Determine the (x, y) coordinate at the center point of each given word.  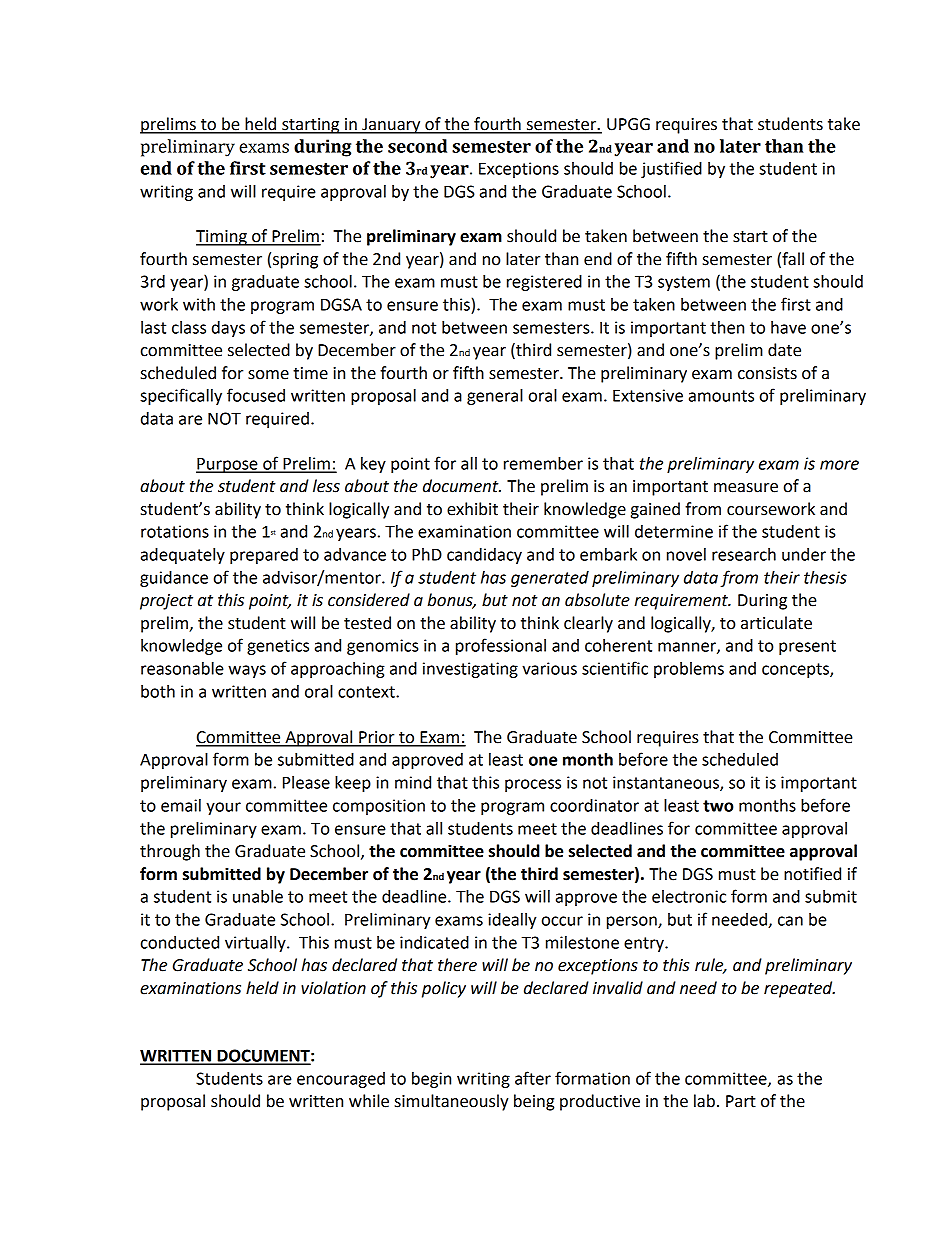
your (223, 808)
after (533, 1078)
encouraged (341, 1080)
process (533, 785)
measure (746, 488)
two (718, 806)
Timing (222, 238)
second (417, 146)
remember (543, 463)
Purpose (228, 465)
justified (671, 169)
